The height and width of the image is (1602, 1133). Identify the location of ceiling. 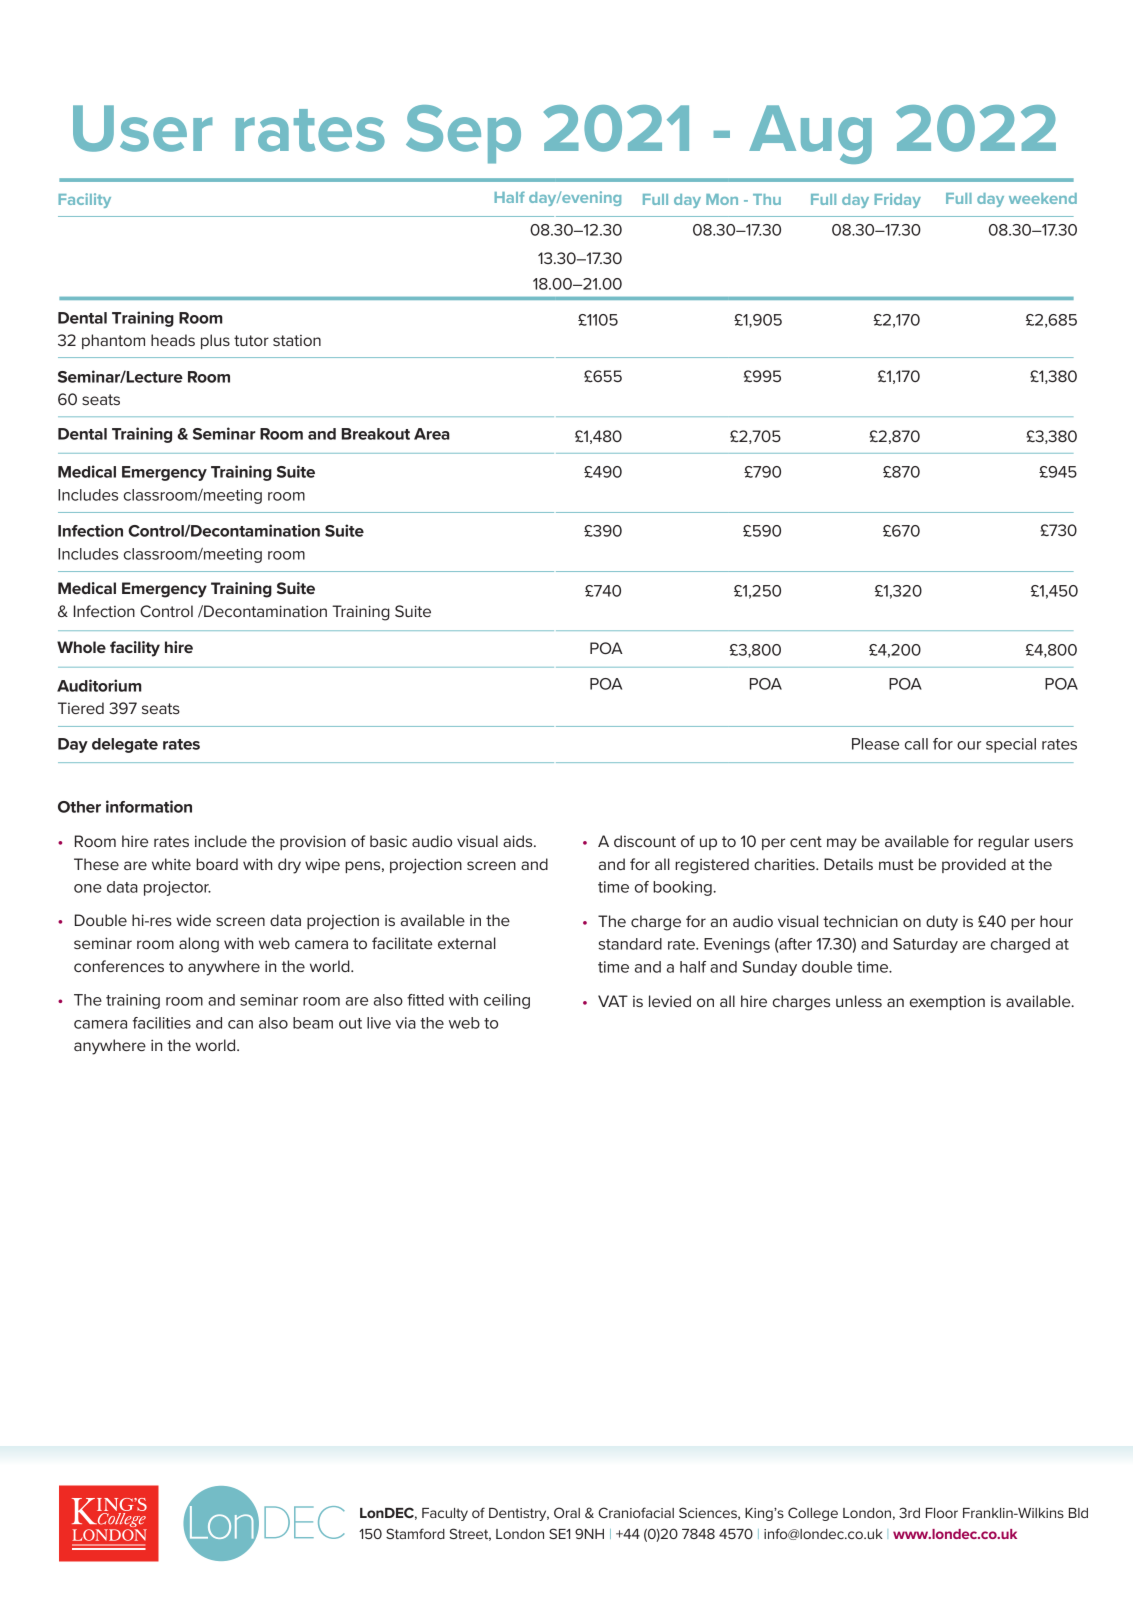
(507, 1001).
